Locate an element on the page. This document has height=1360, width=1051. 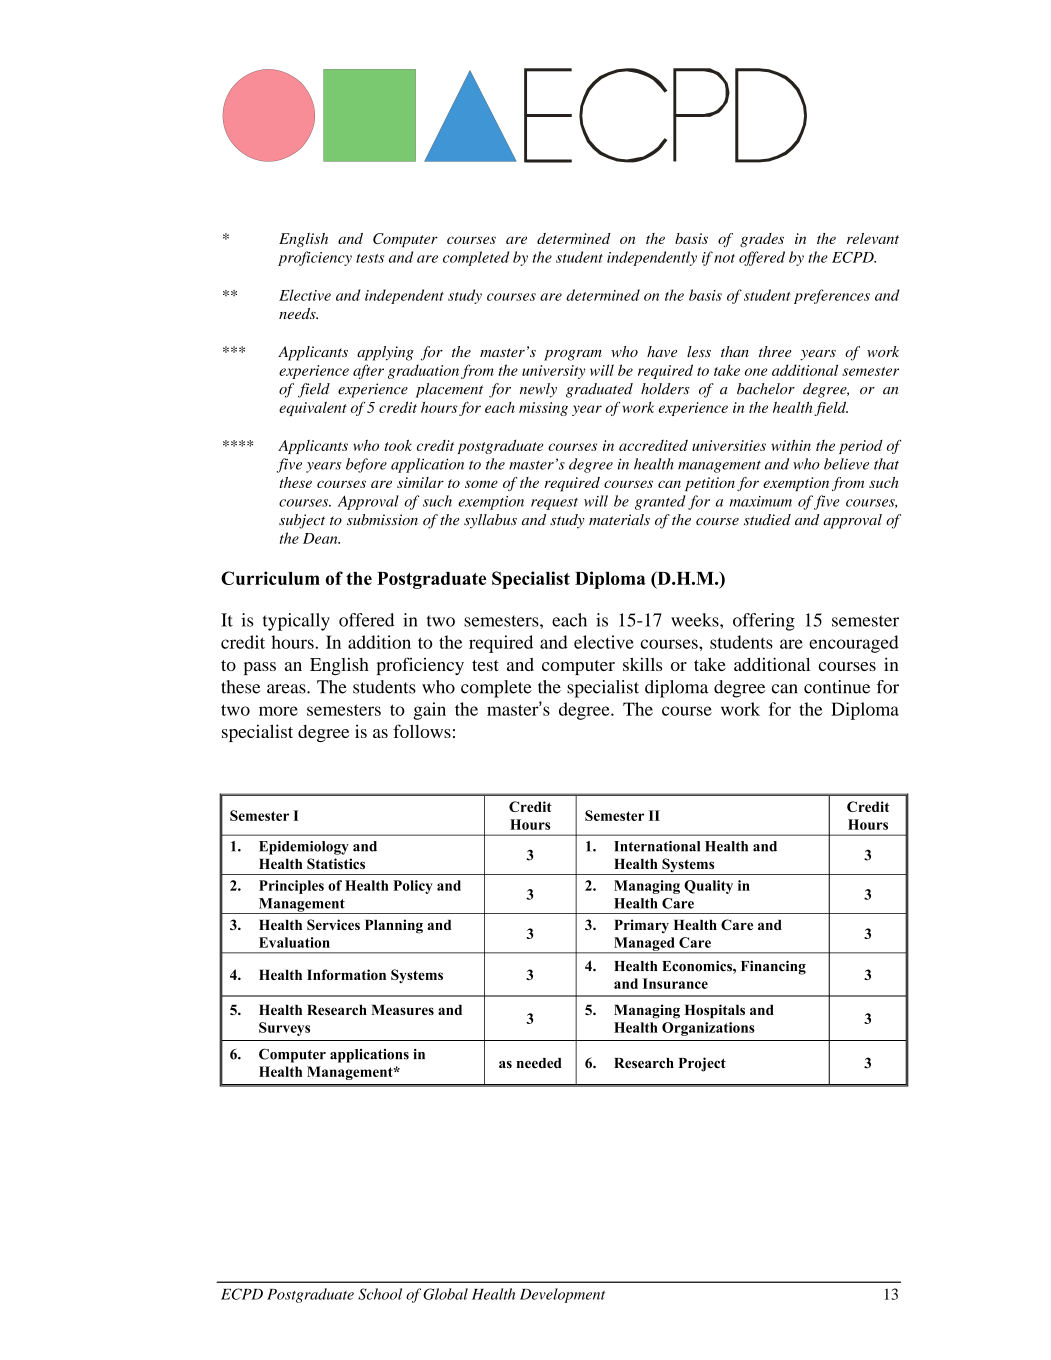
Financing is located at coordinates (773, 967).
